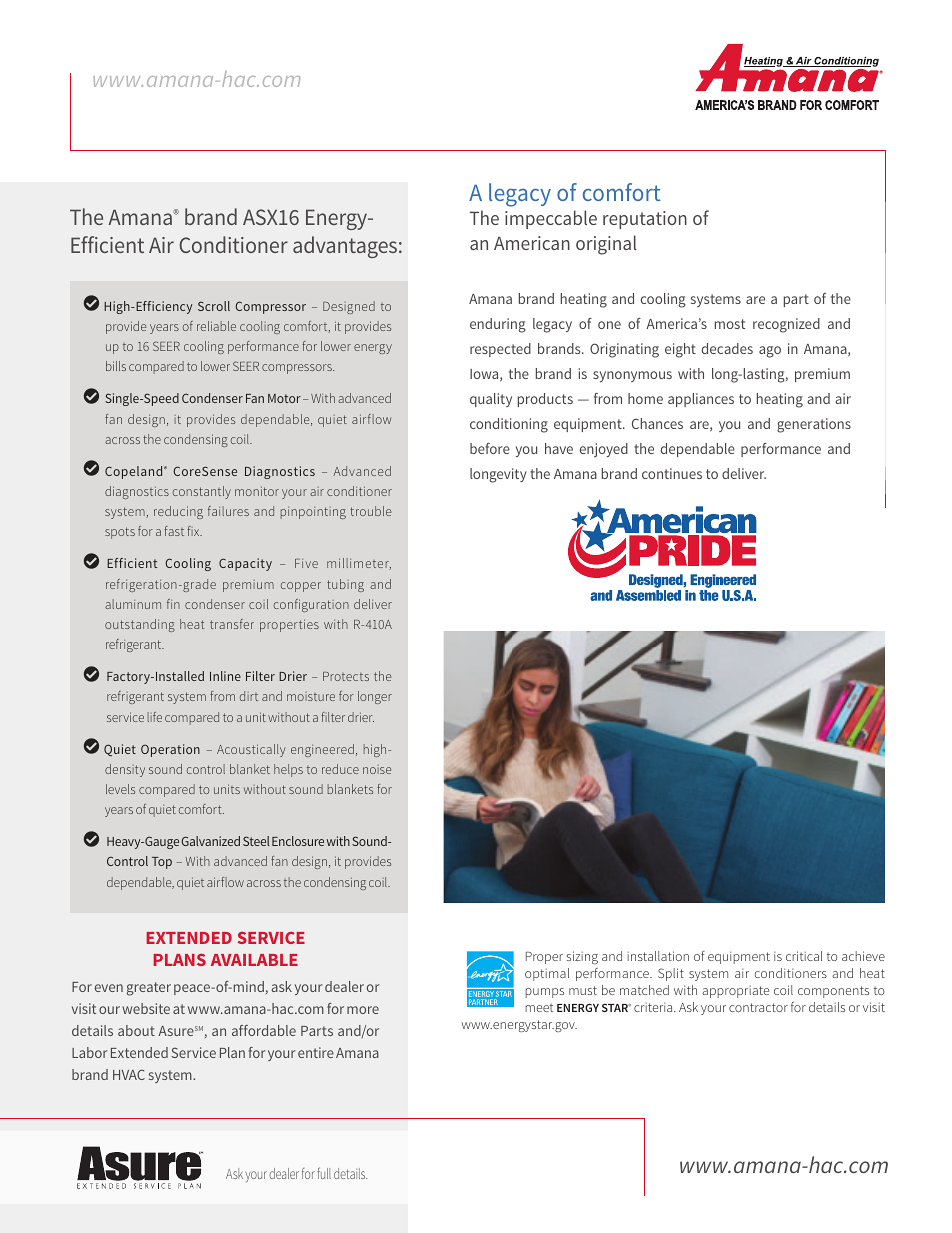 This screenshot has height=1233, width=952. Describe the element at coordinates (324, 1173) in the screenshot. I see `full` at that location.
